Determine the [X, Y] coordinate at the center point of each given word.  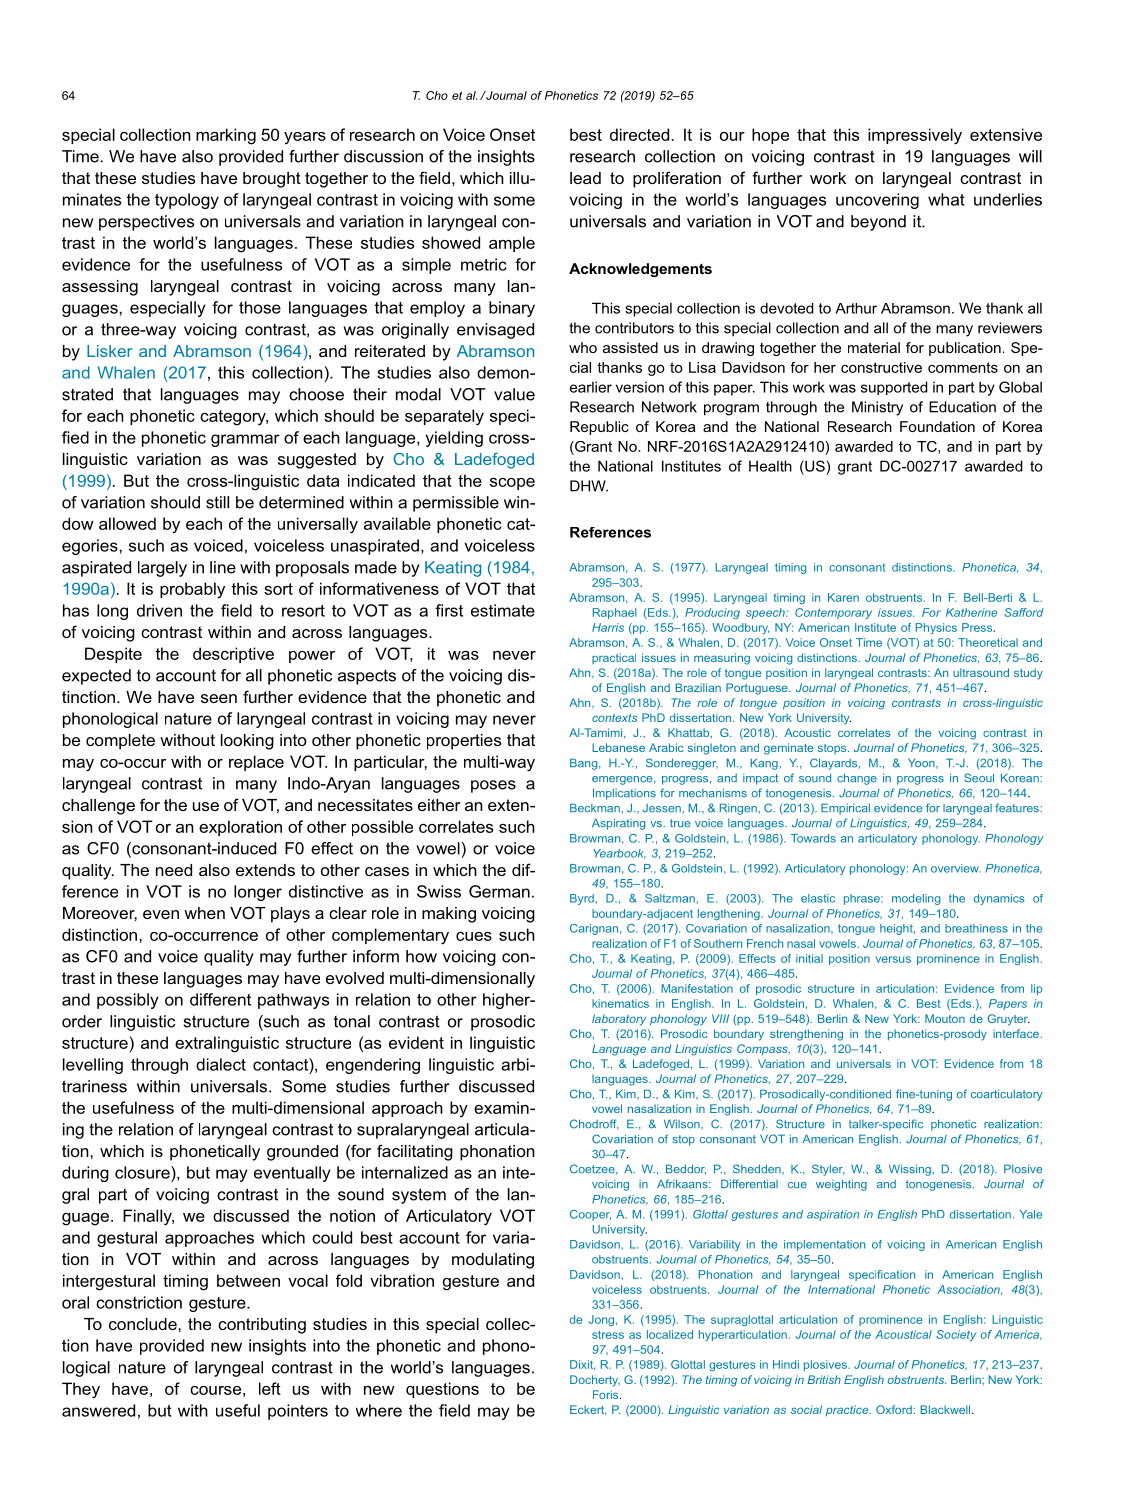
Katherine [971, 612]
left [270, 1388]
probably [192, 590]
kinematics [620, 1003]
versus [893, 959]
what [946, 199]
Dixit [583, 1365]
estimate [503, 610]
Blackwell [946, 1409]
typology [187, 201]
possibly [128, 1001]
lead [585, 178]
